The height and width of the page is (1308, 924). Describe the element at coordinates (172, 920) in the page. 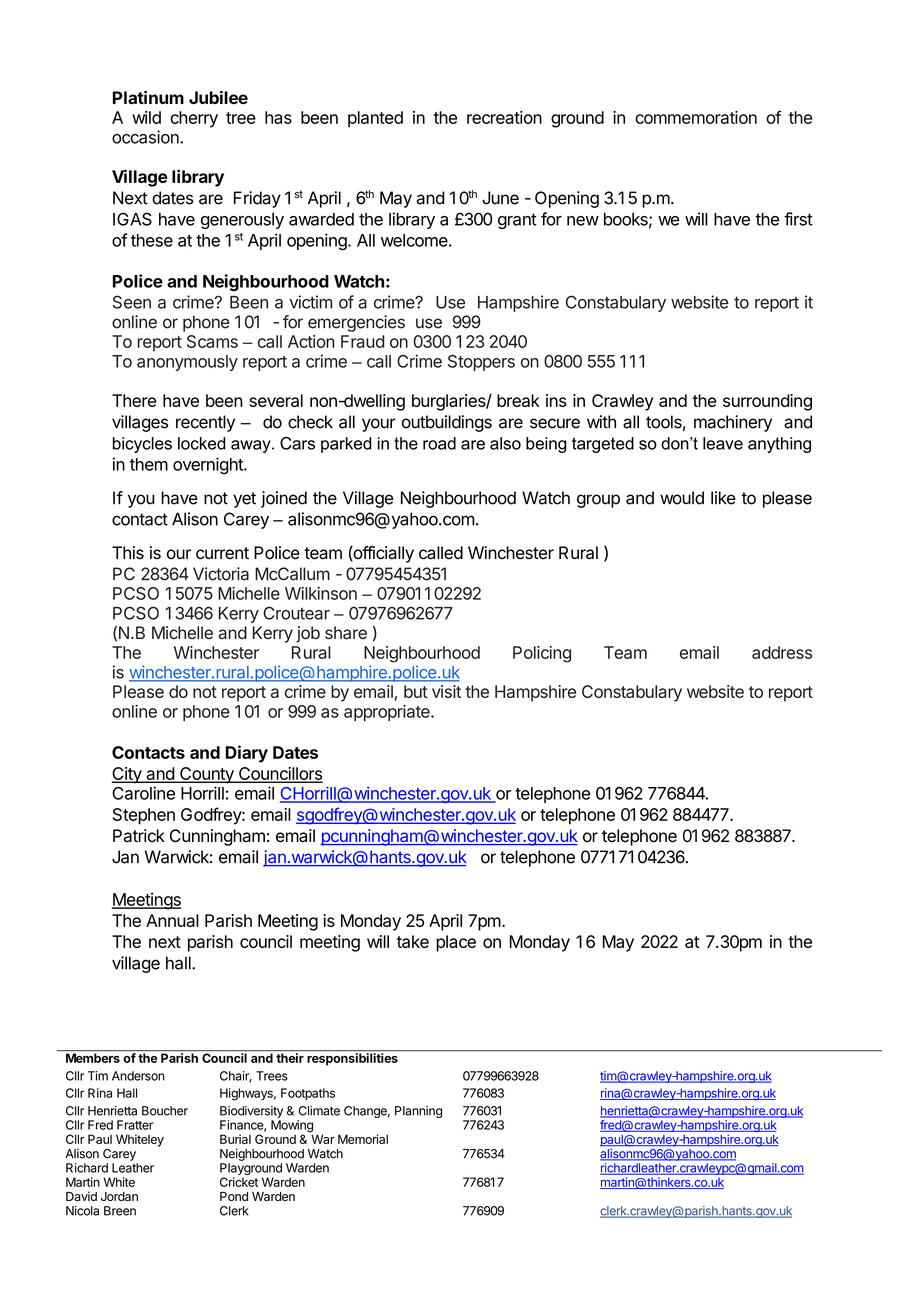

I see `Annual` at that location.
